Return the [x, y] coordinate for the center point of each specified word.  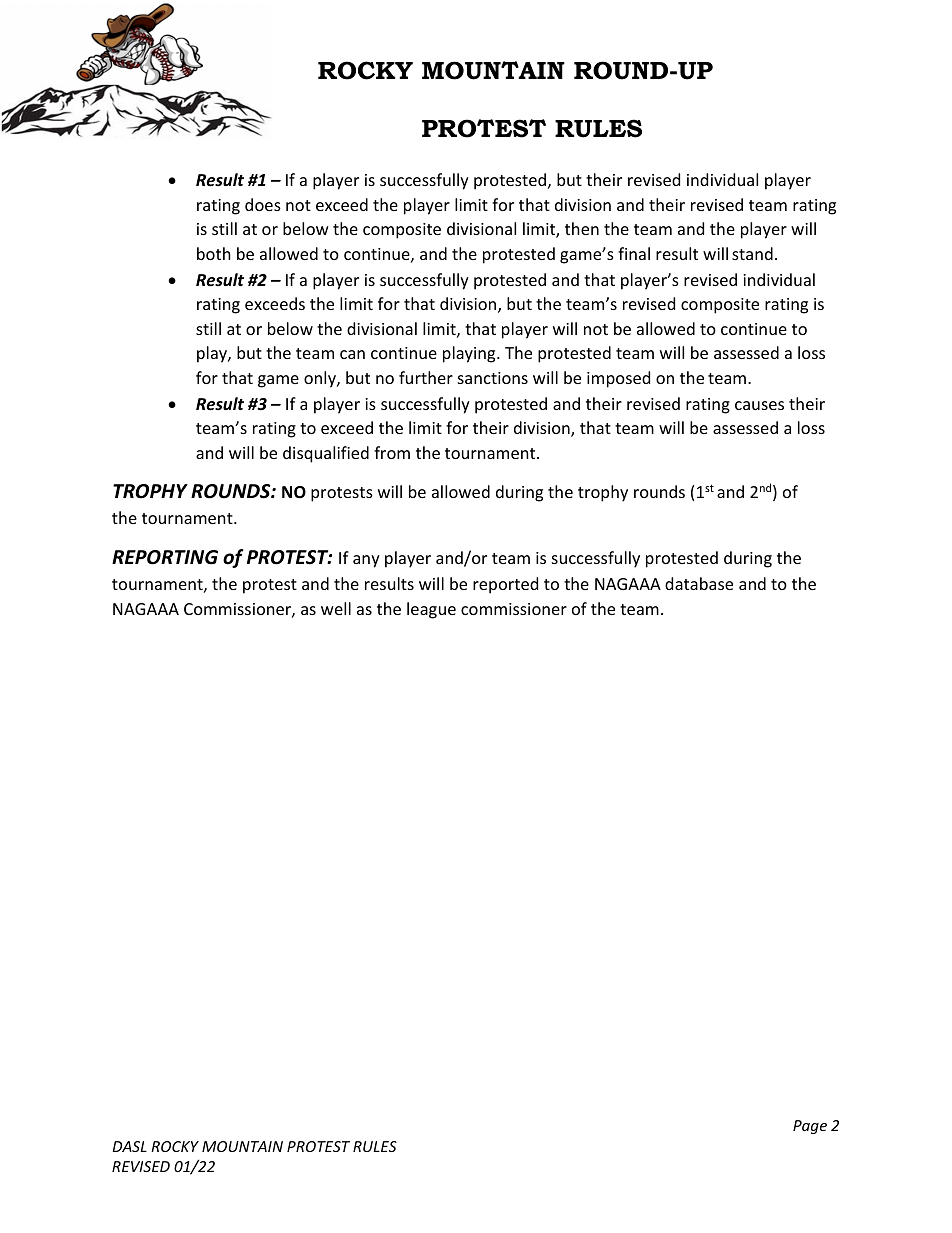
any [366, 561]
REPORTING [165, 557]
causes [759, 405]
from [392, 452]
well [336, 608]
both [214, 253]
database [699, 583]
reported [505, 585]
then [582, 228]
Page [810, 1127]
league [431, 610]
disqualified [326, 454]
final [634, 253]
